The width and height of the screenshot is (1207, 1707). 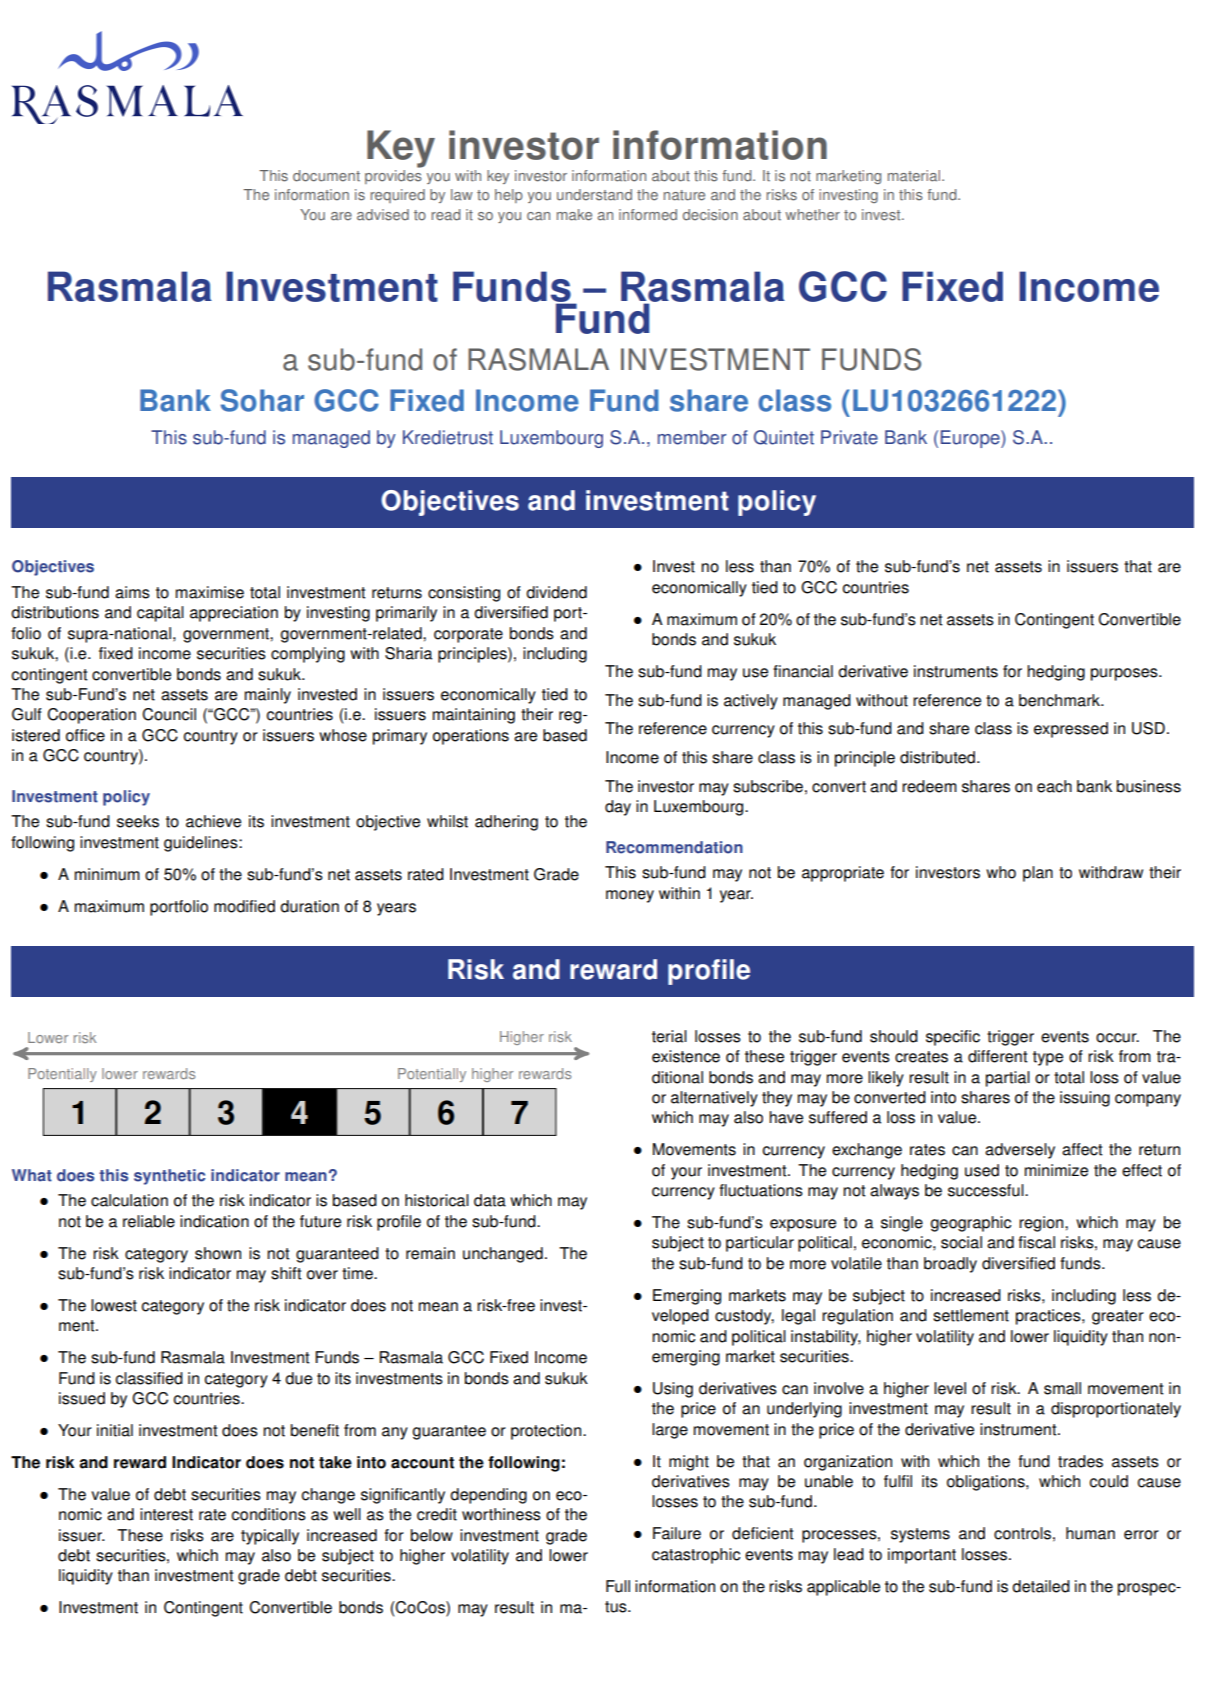 I want to click on interest, so click(x=166, y=1514).
